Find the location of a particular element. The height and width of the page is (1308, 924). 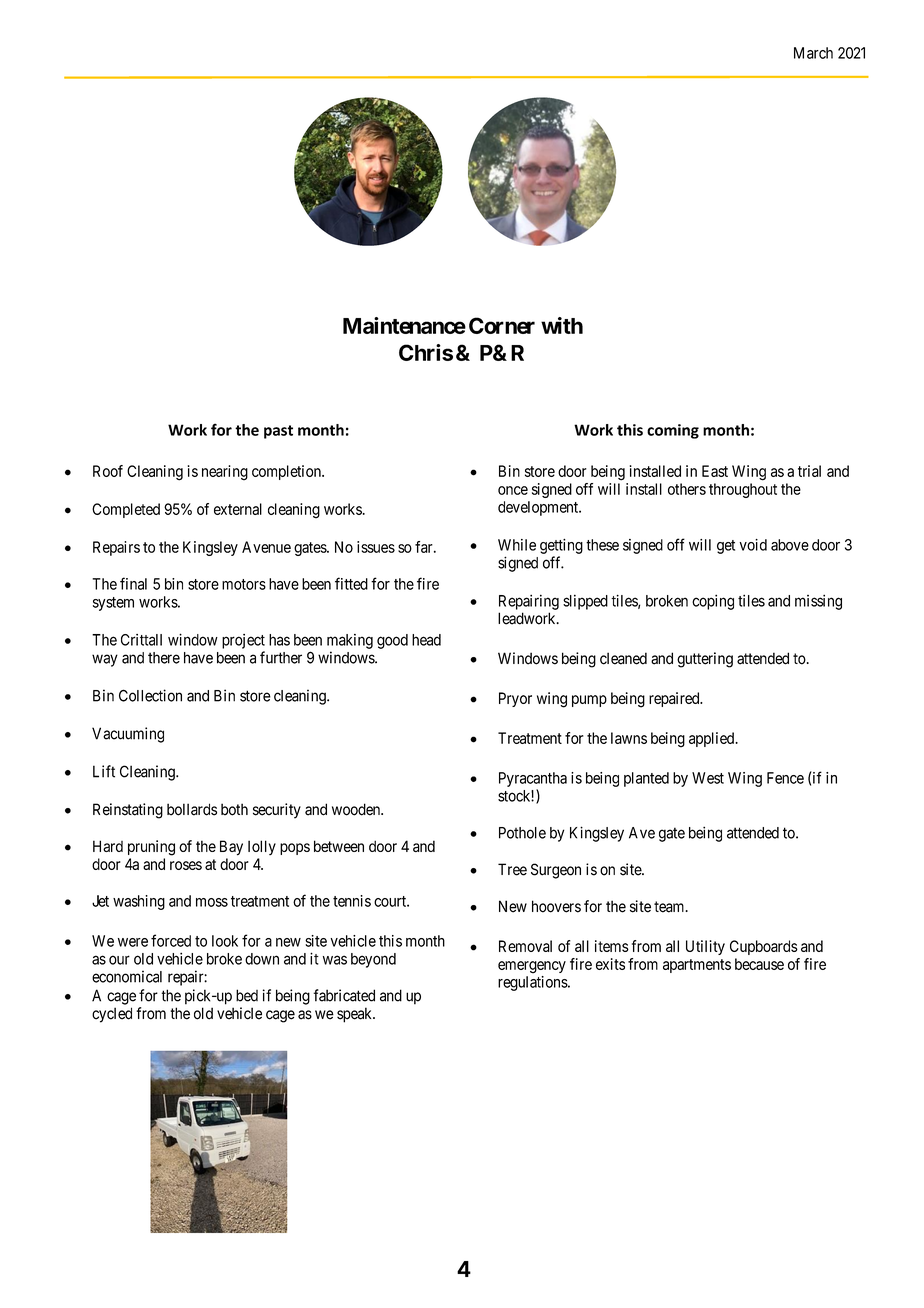

once is located at coordinates (513, 490).
